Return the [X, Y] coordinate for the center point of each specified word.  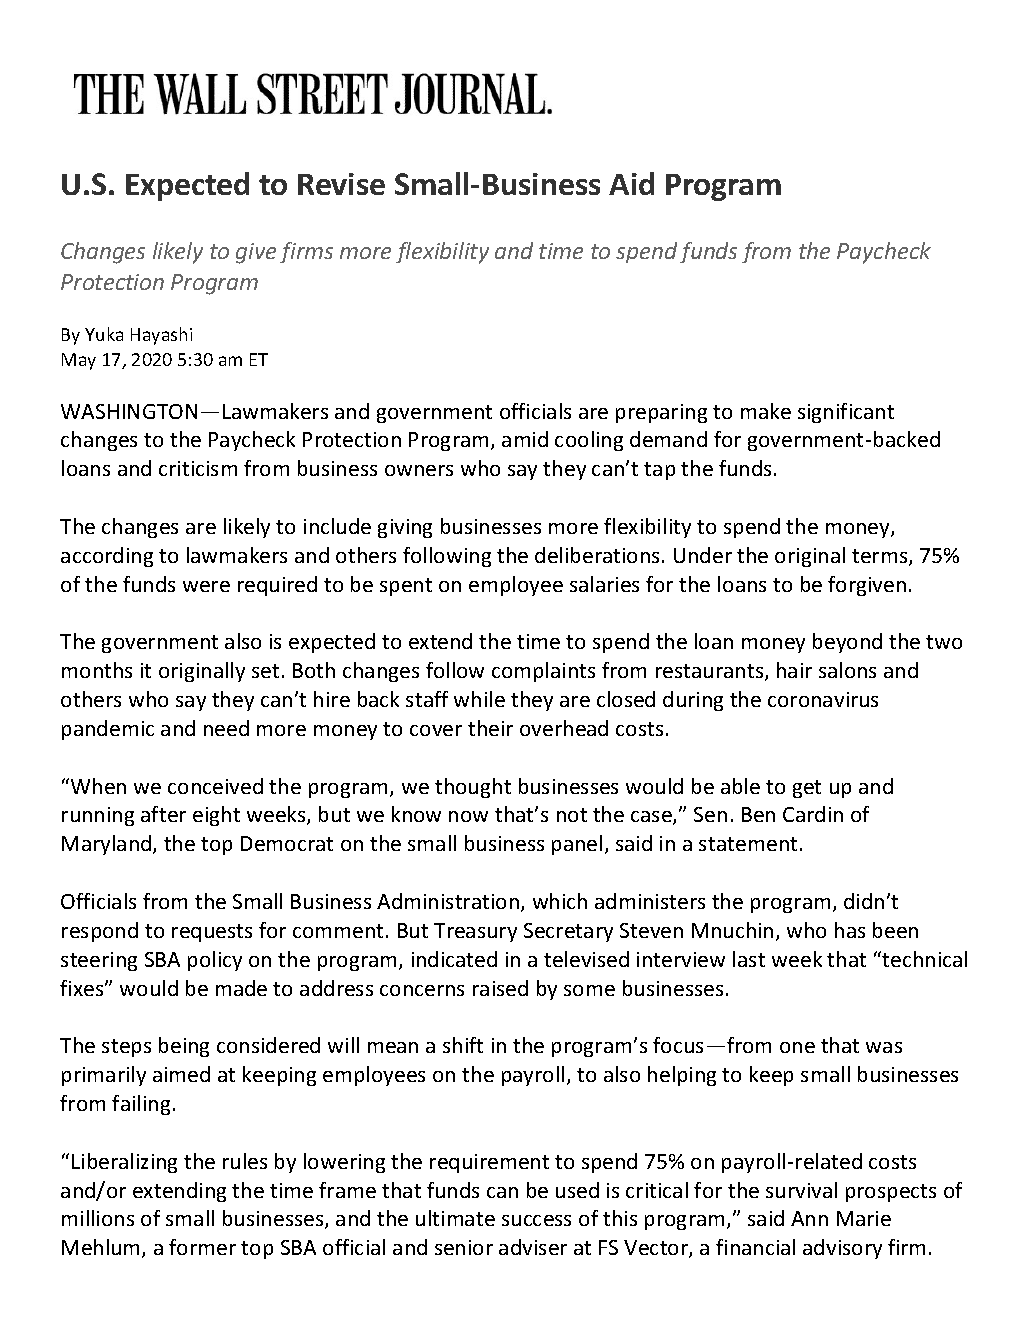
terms [881, 557]
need [226, 728]
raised [500, 988]
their [490, 728]
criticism [198, 468]
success [536, 1220]
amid [525, 439]
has [850, 930]
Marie [864, 1218]
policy [215, 961]
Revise [341, 184]
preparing [661, 413]
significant [846, 413]
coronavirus [823, 699]
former [202, 1247]
